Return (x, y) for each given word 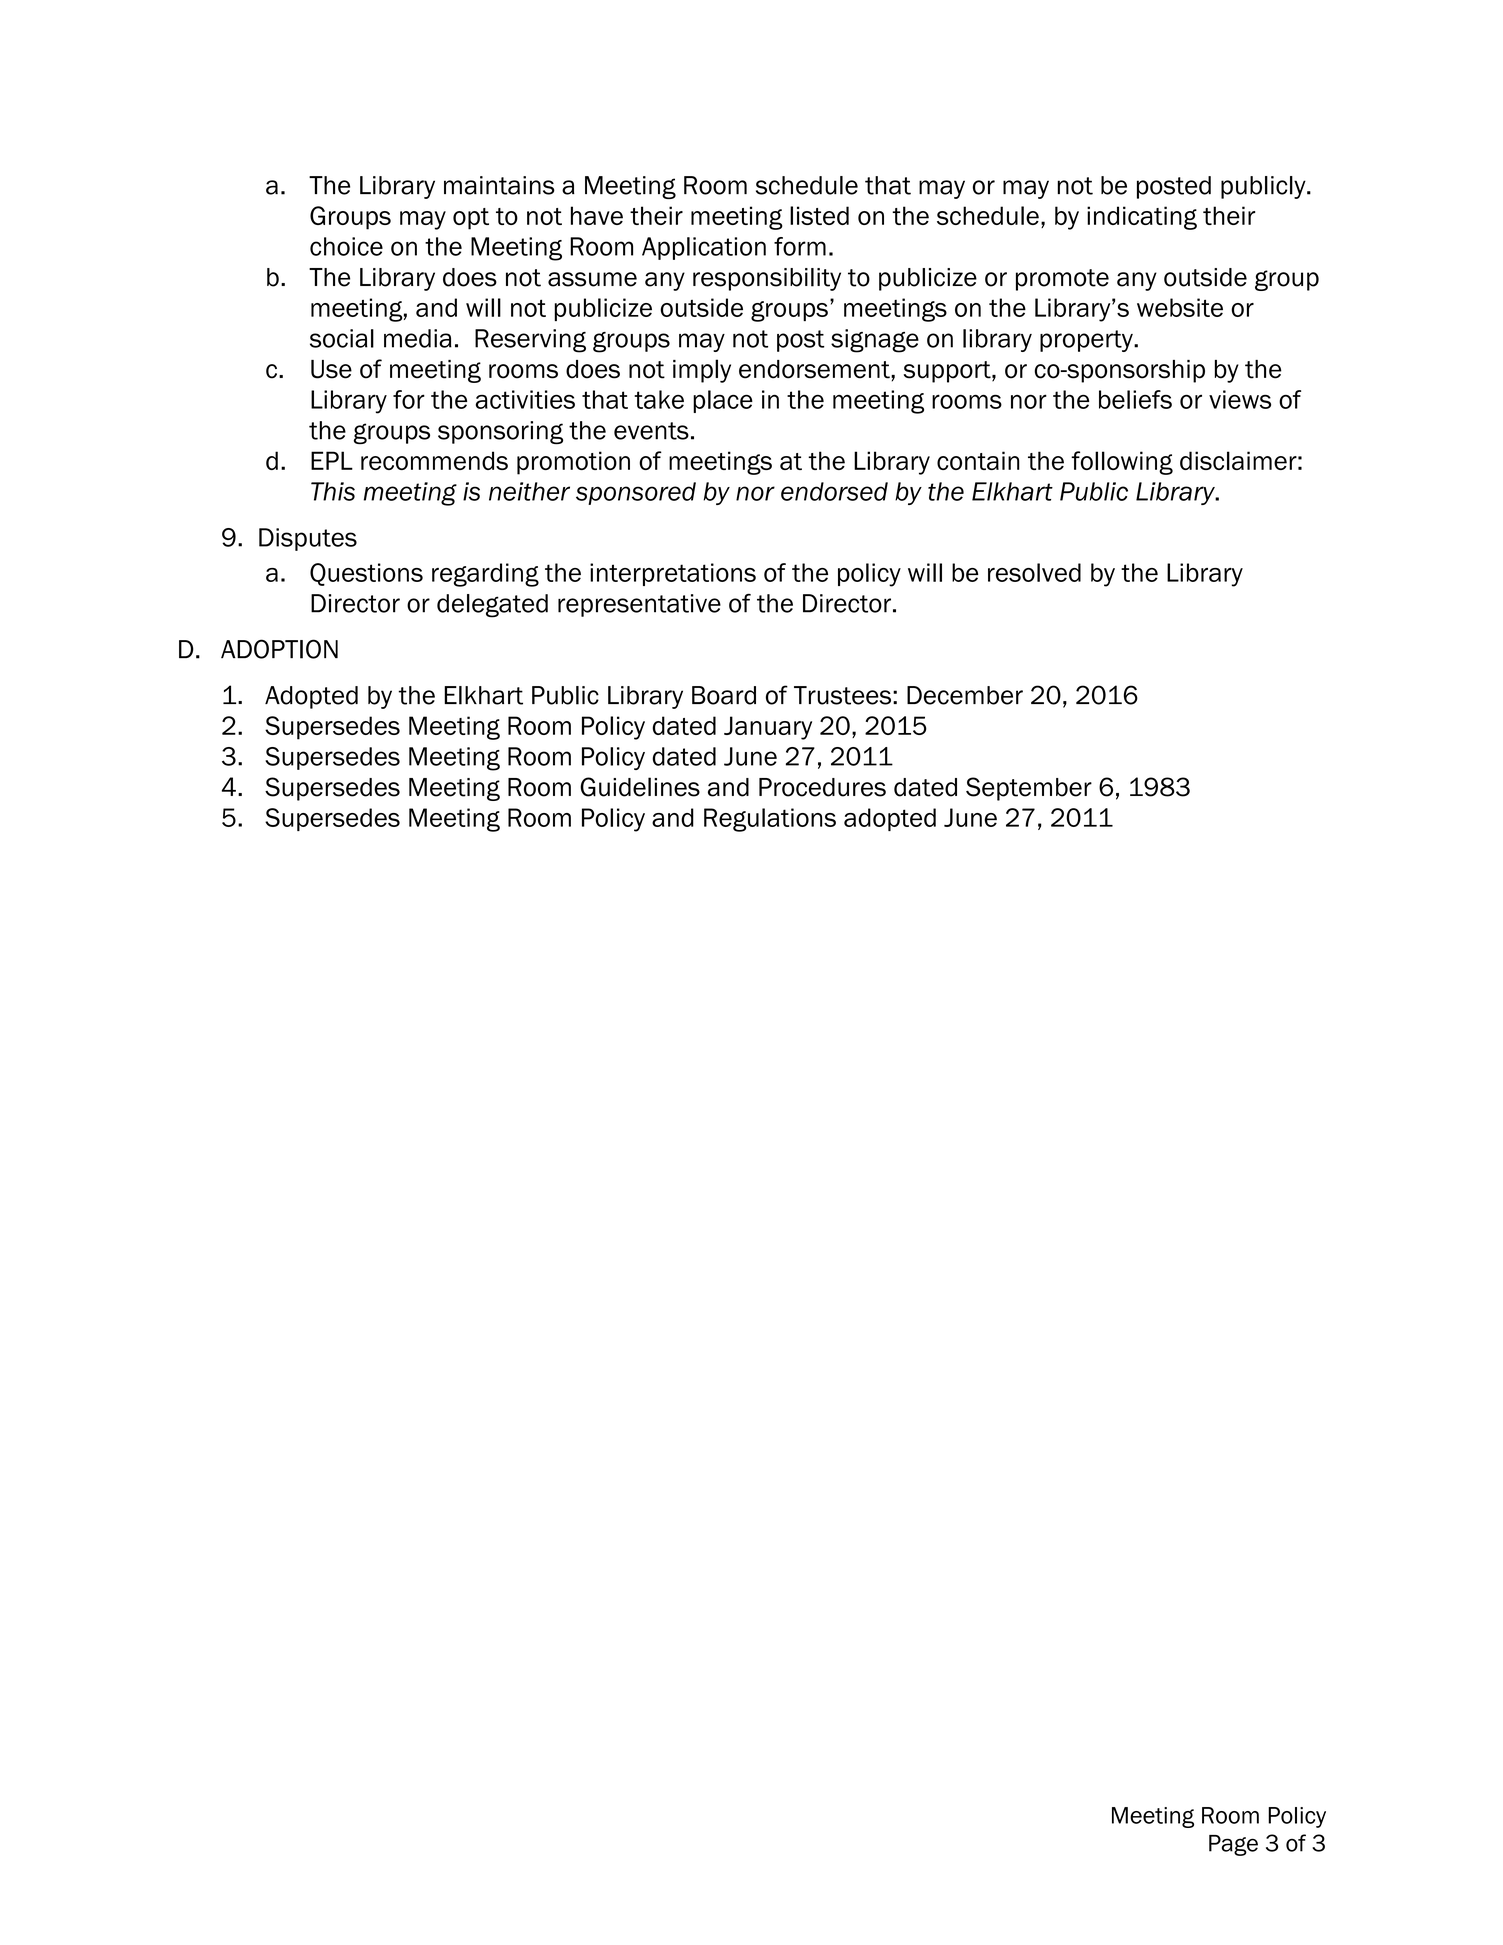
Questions (366, 574)
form (800, 246)
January (768, 728)
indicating (1142, 218)
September (1029, 789)
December (965, 695)
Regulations (770, 820)
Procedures (822, 787)
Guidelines (640, 787)
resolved (1034, 572)
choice (346, 246)
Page (1233, 1845)
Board (724, 695)
